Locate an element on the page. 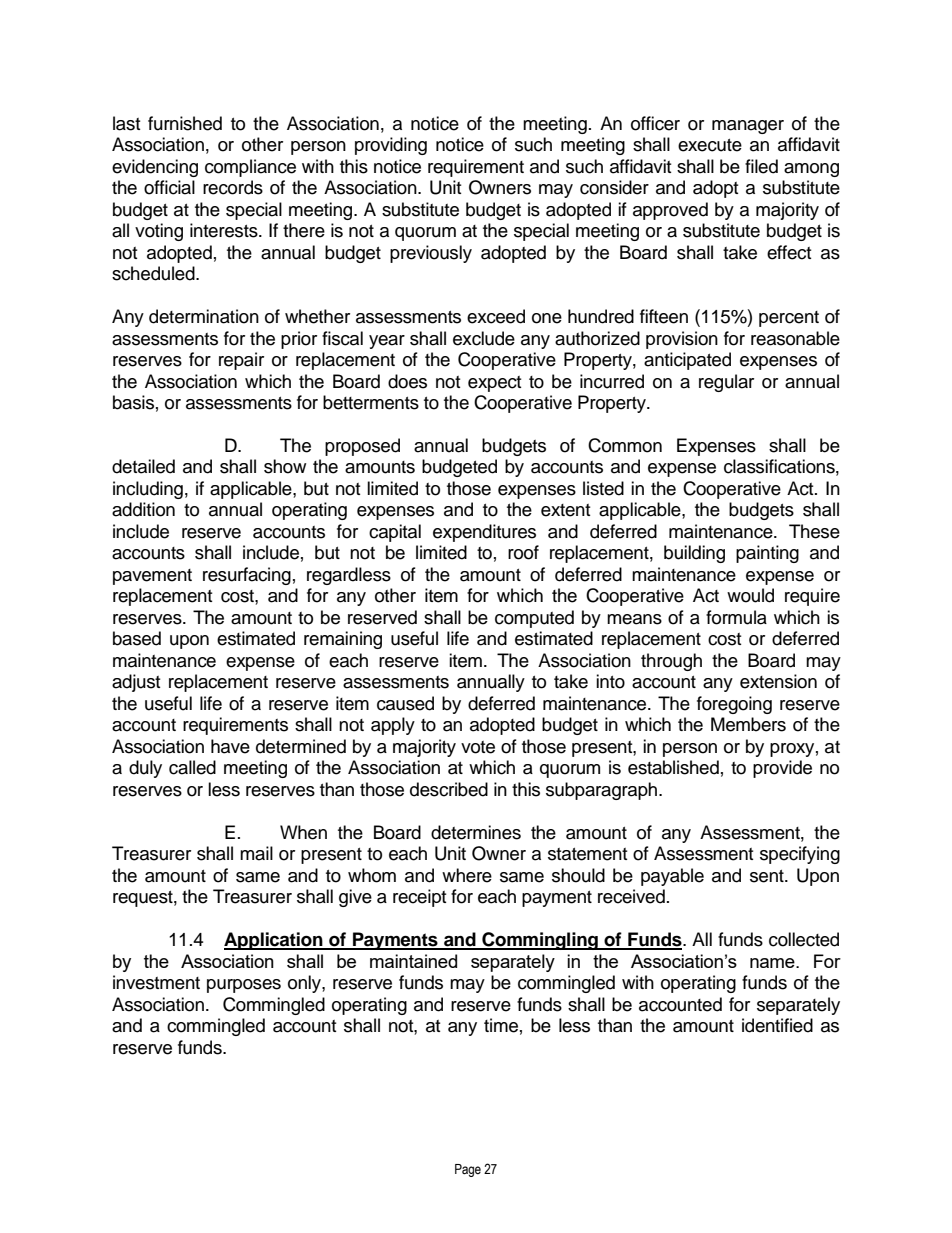 The height and width of the page is (1233, 952). providing is located at coordinates (391, 146).
